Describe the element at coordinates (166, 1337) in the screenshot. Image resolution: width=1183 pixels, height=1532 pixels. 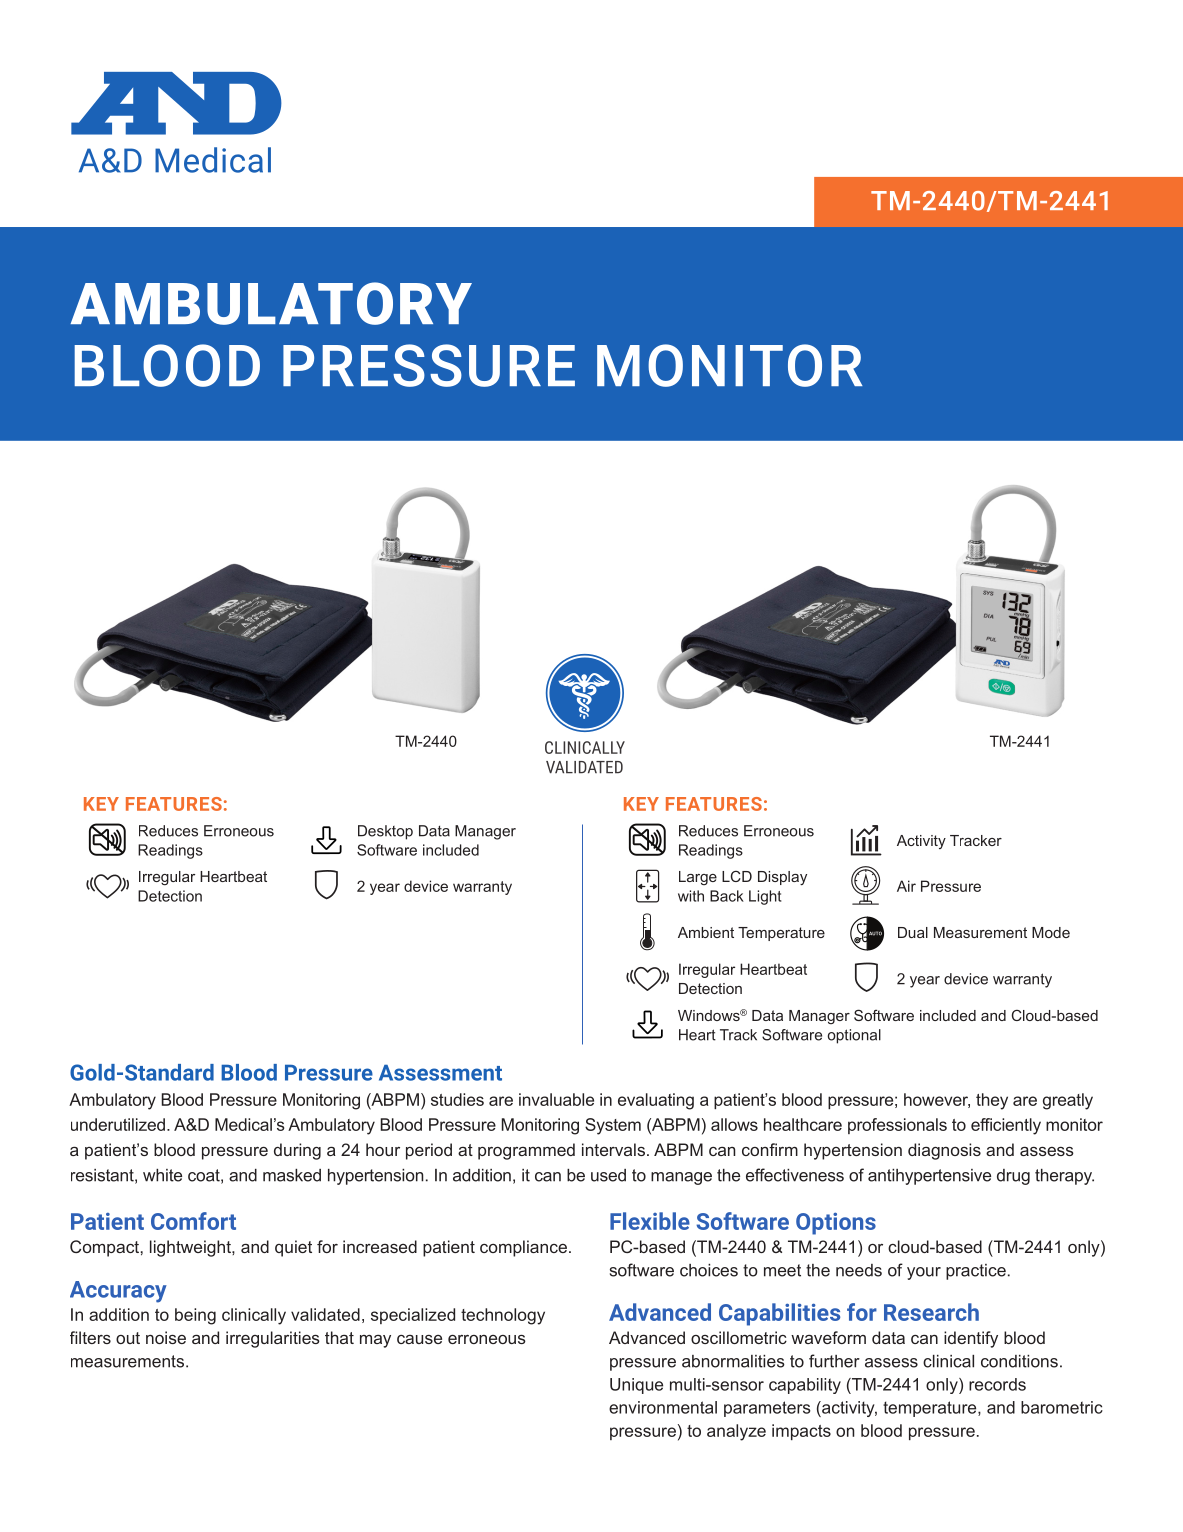
I see `noise` at that location.
